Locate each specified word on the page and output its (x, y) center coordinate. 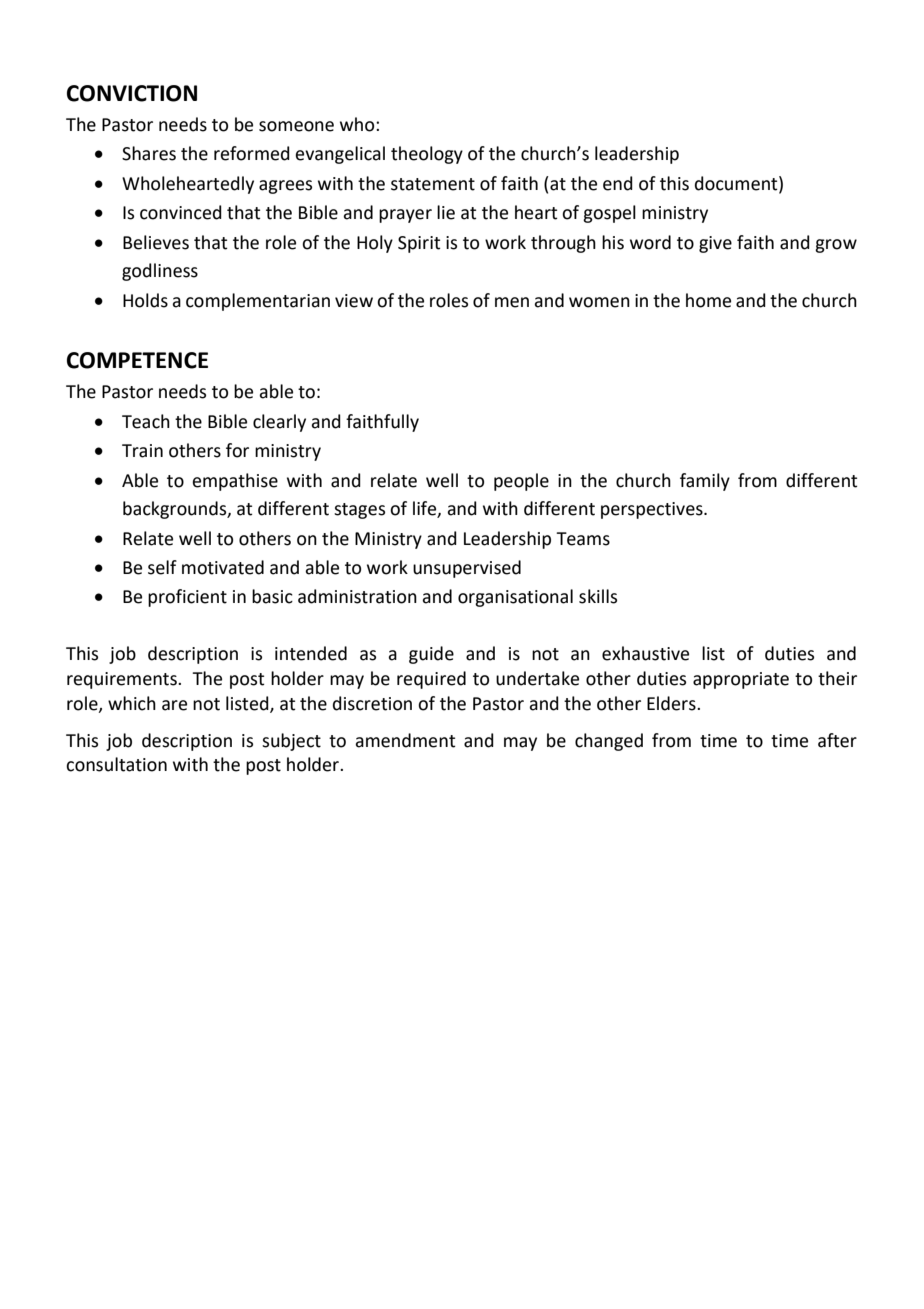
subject (291, 742)
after (837, 740)
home (708, 300)
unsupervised (467, 569)
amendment (405, 740)
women (599, 302)
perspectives (653, 510)
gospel (609, 214)
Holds (145, 300)
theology (427, 155)
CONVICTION (132, 93)
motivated (223, 567)
